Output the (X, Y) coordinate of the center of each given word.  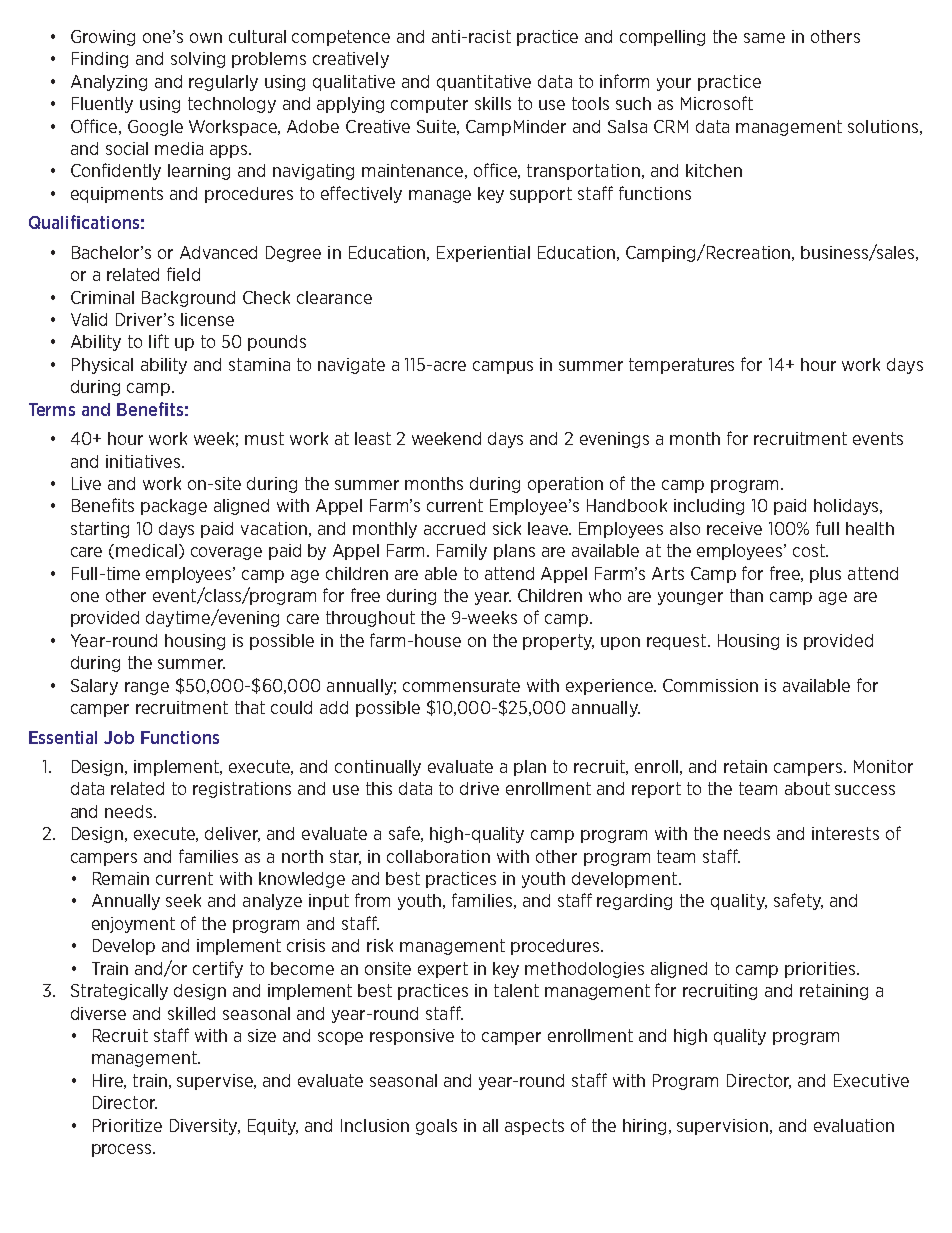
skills (493, 103)
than (746, 595)
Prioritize (127, 1125)
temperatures (681, 366)
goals (436, 1127)
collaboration (438, 856)
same (764, 38)
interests (845, 833)
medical (148, 551)
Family (462, 552)
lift (159, 341)
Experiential (483, 254)
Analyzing (109, 83)
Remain (121, 878)
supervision (722, 1127)
